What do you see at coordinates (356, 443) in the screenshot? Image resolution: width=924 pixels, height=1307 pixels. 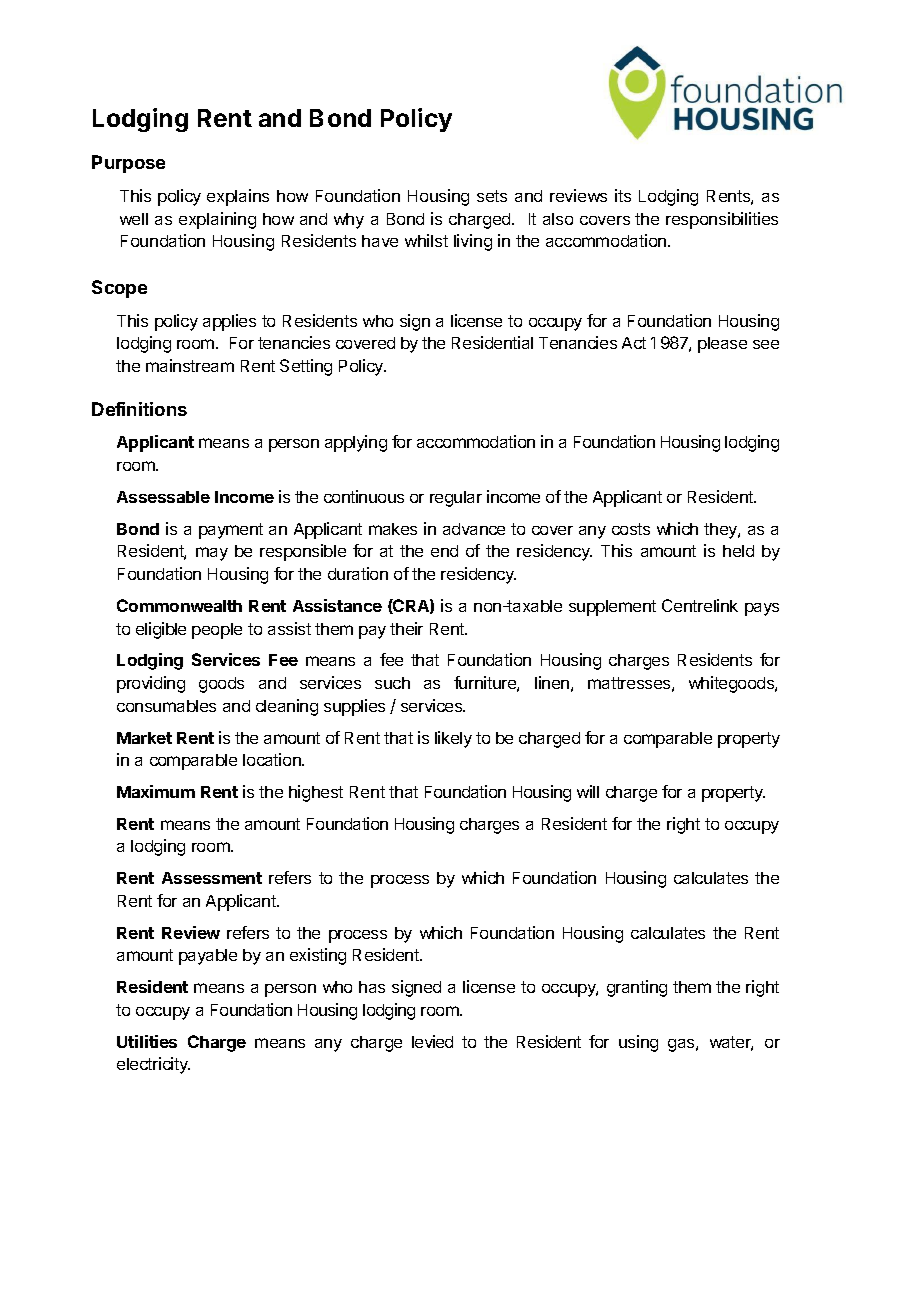 I see `applying` at bounding box center [356, 443].
